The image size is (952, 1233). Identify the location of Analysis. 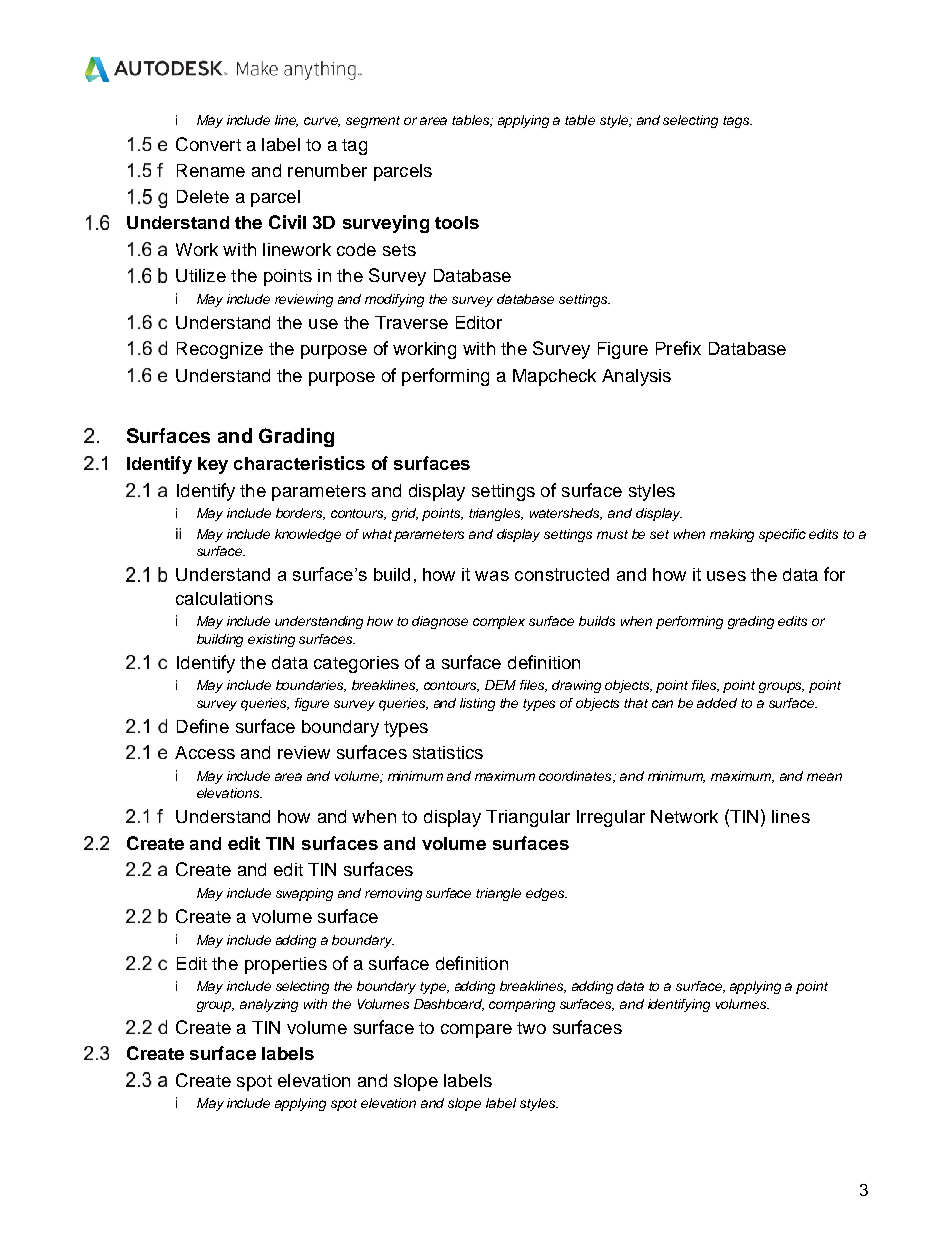
(636, 377).
